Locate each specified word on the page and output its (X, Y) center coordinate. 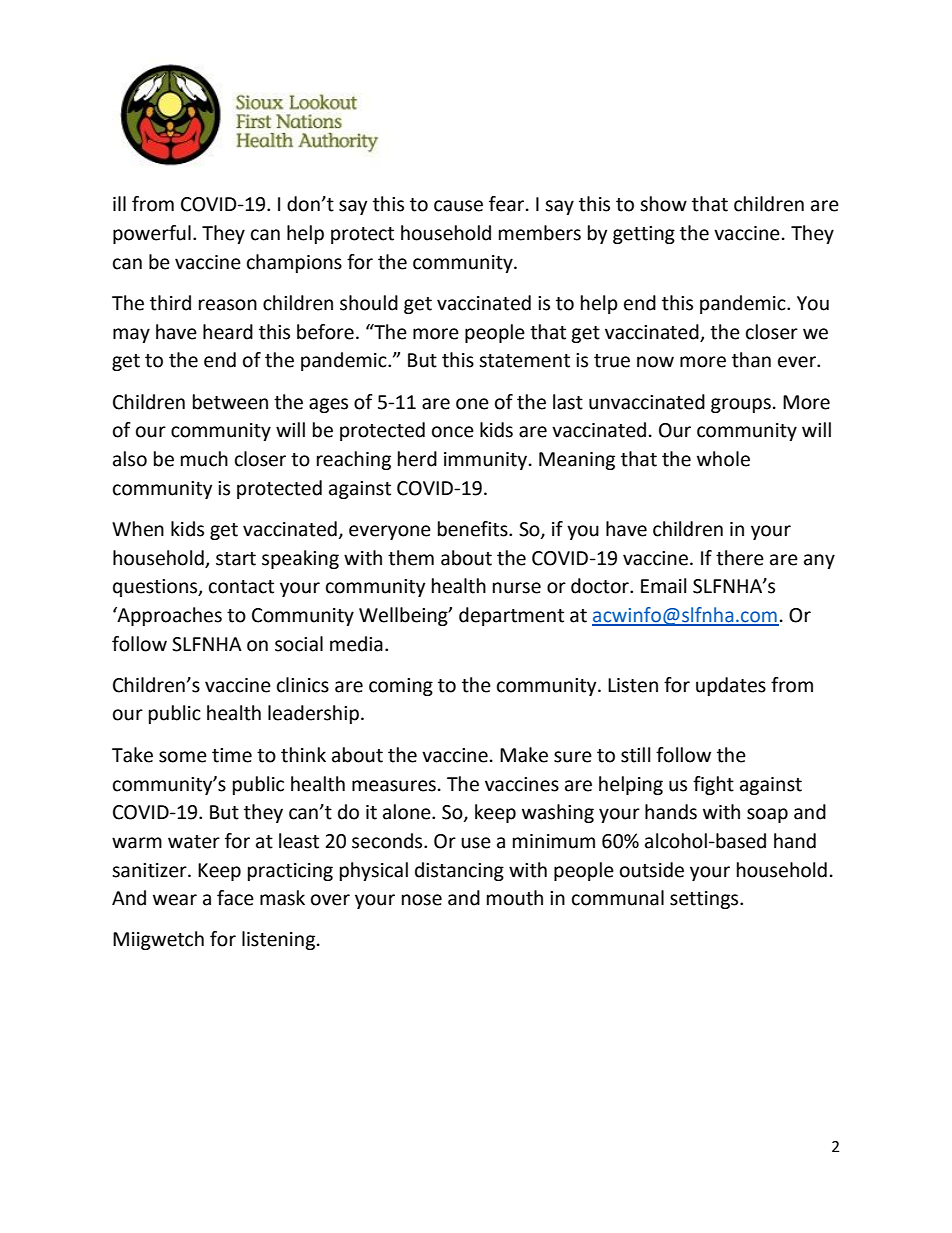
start (236, 559)
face (235, 898)
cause (458, 206)
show (663, 204)
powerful (152, 234)
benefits (474, 529)
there (740, 558)
